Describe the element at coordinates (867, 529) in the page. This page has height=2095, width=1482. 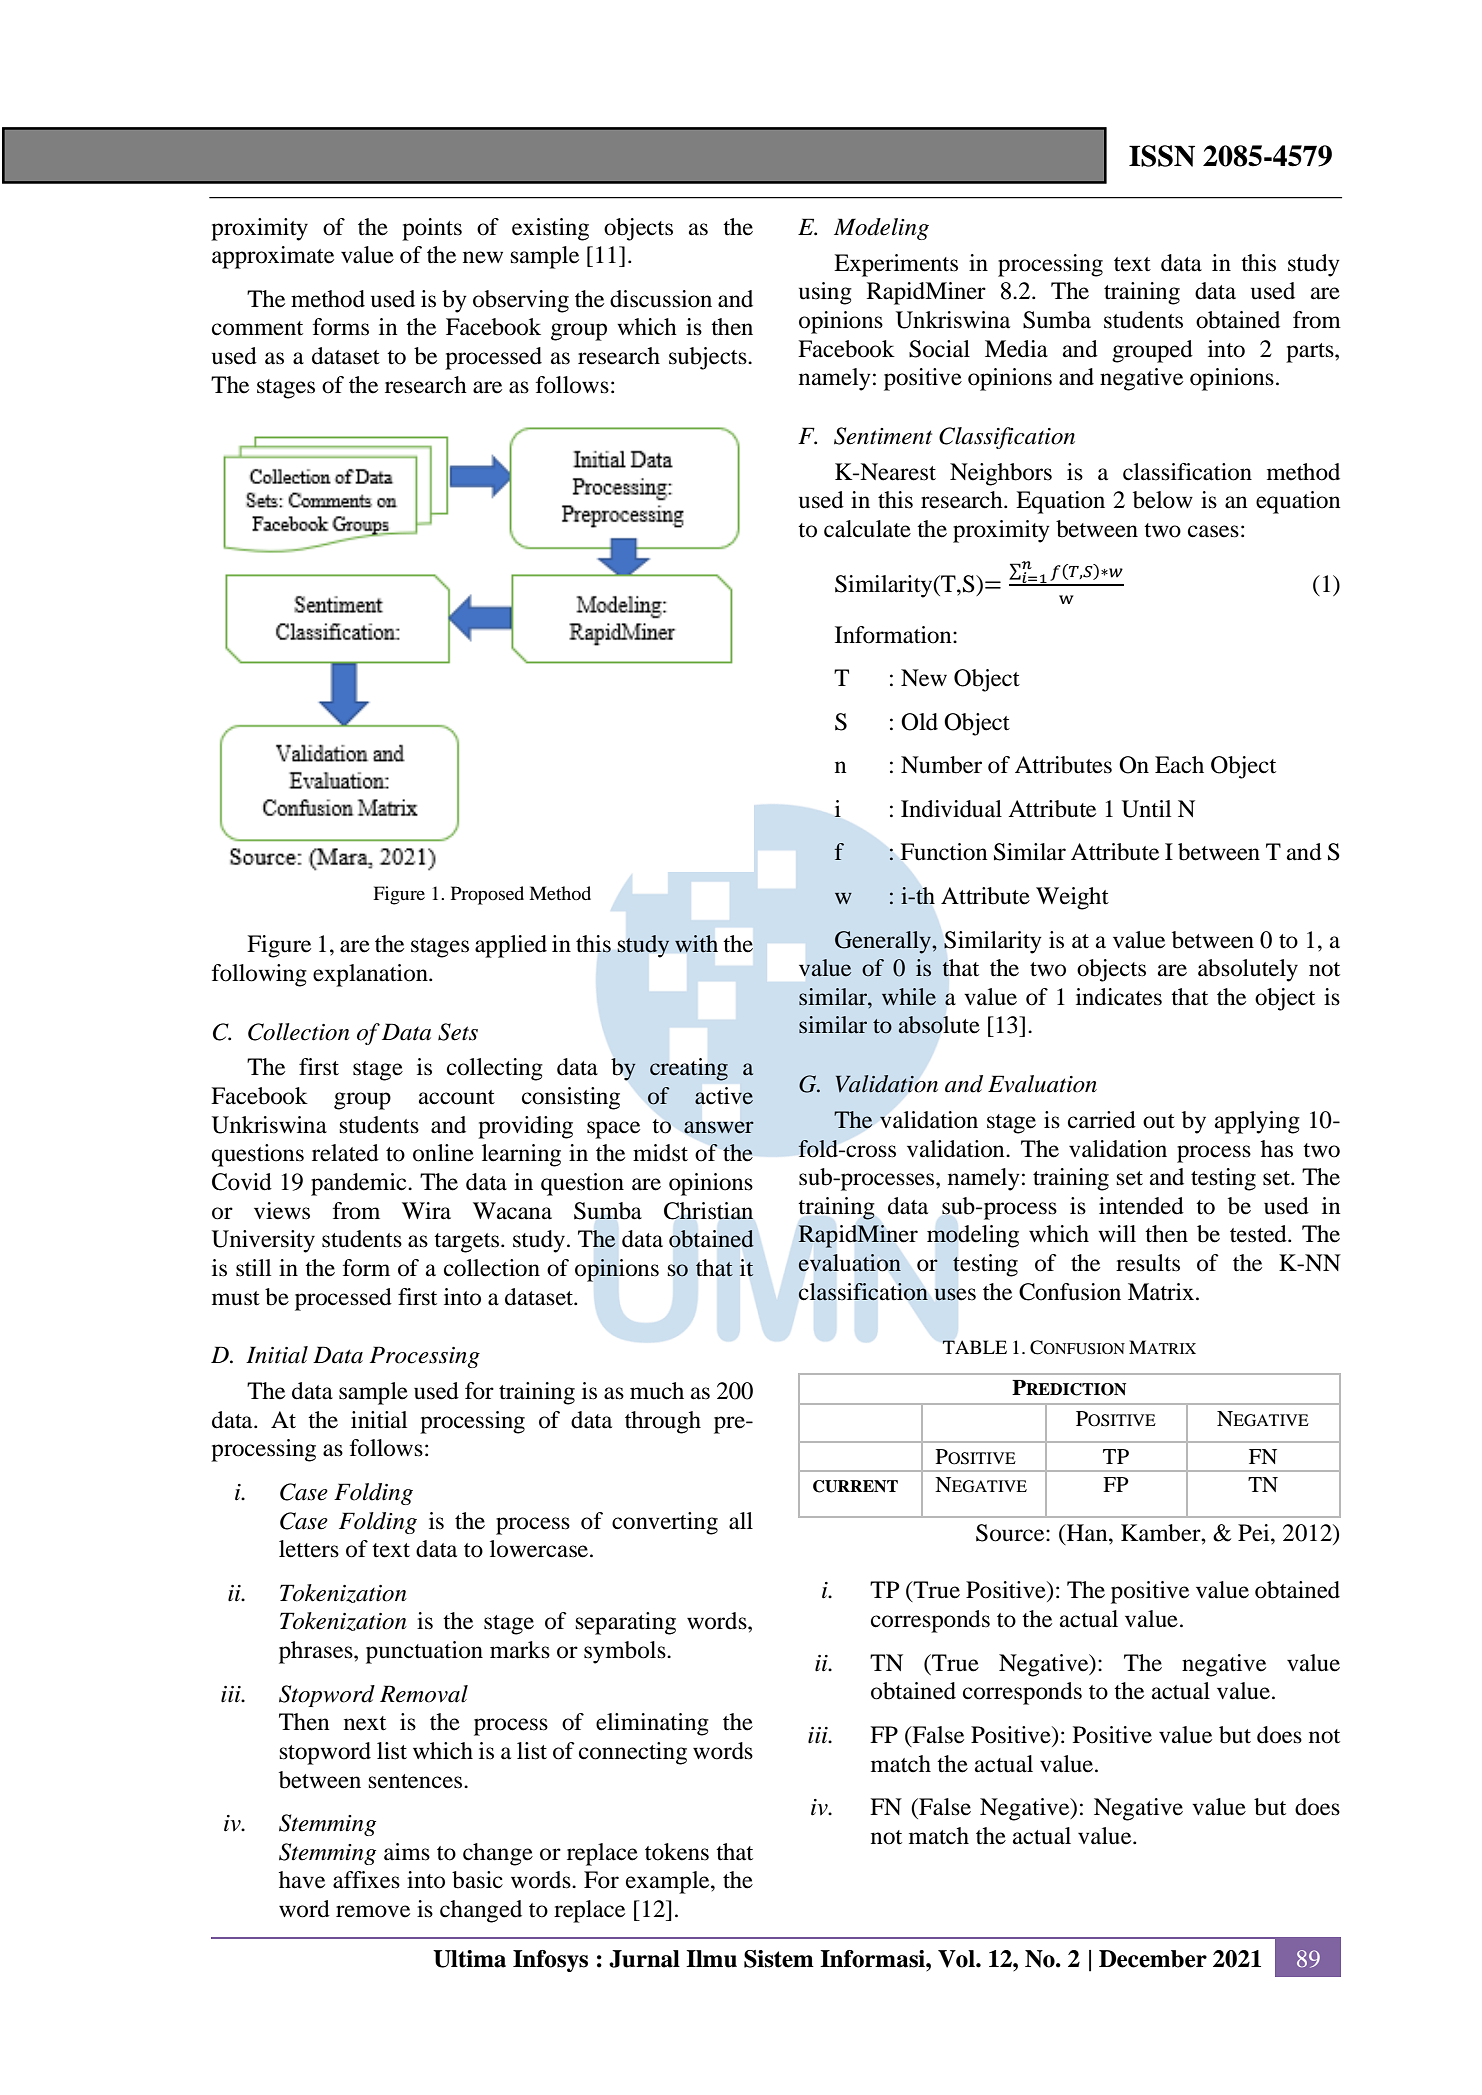
I see `calculate` at that location.
